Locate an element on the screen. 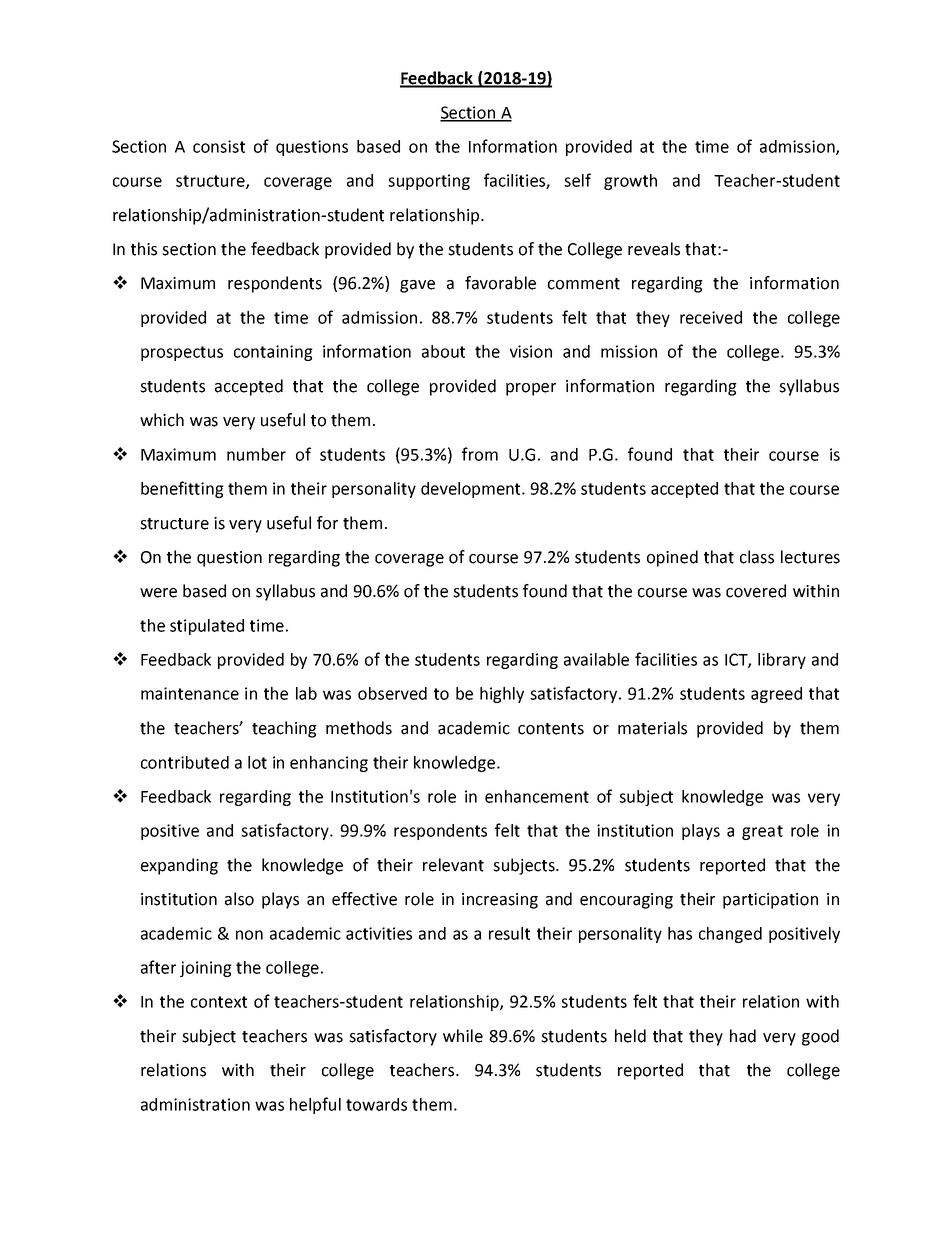 The width and height of the screenshot is (952, 1233). class is located at coordinates (757, 557).
